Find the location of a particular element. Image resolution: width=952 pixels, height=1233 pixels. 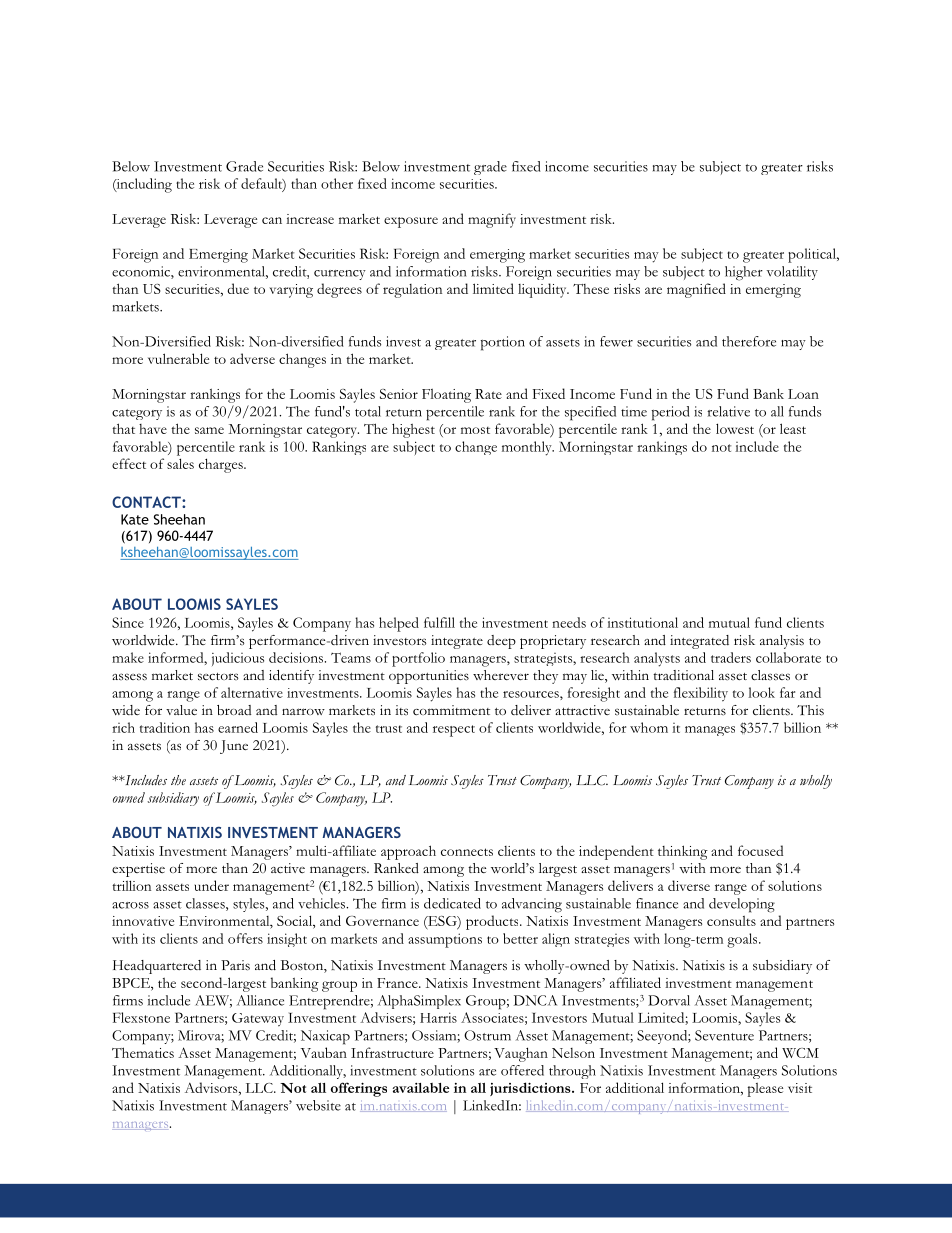

traders is located at coordinates (731, 657).
